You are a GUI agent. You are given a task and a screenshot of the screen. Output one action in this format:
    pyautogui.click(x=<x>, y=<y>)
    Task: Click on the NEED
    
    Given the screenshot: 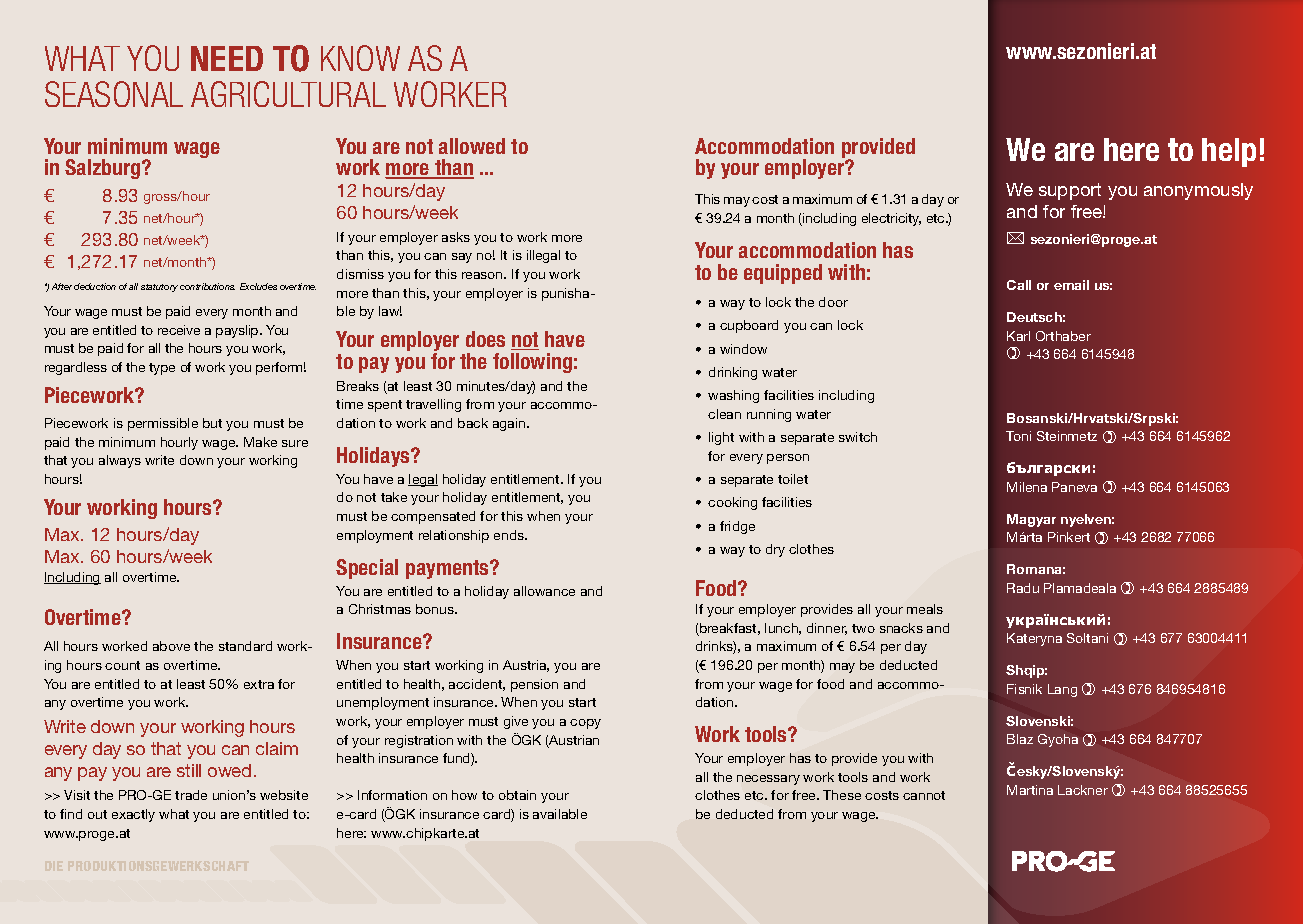 What is the action you would take?
    pyautogui.click(x=227, y=58)
